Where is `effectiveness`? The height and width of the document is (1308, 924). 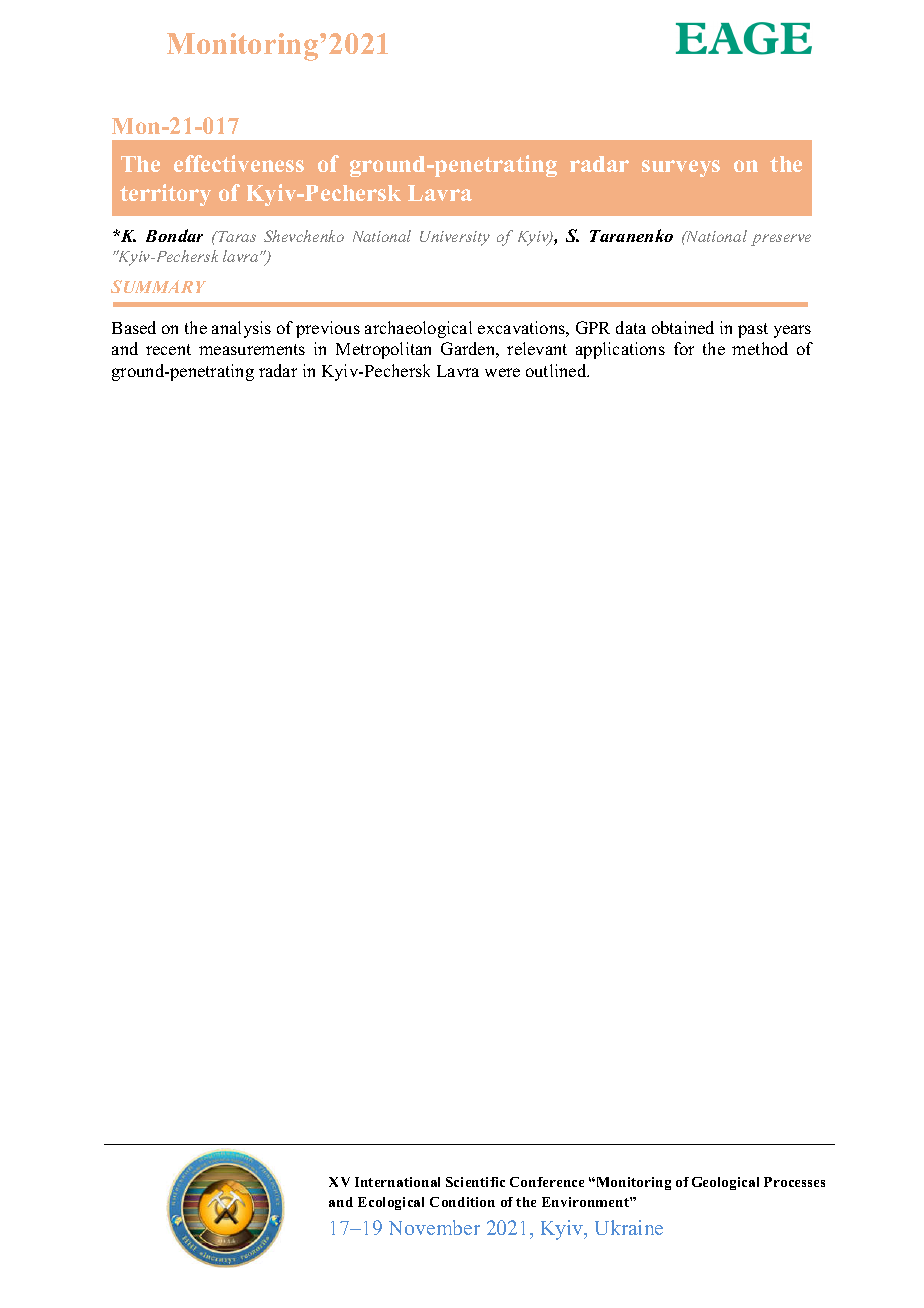 effectiveness is located at coordinates (239, 163).
